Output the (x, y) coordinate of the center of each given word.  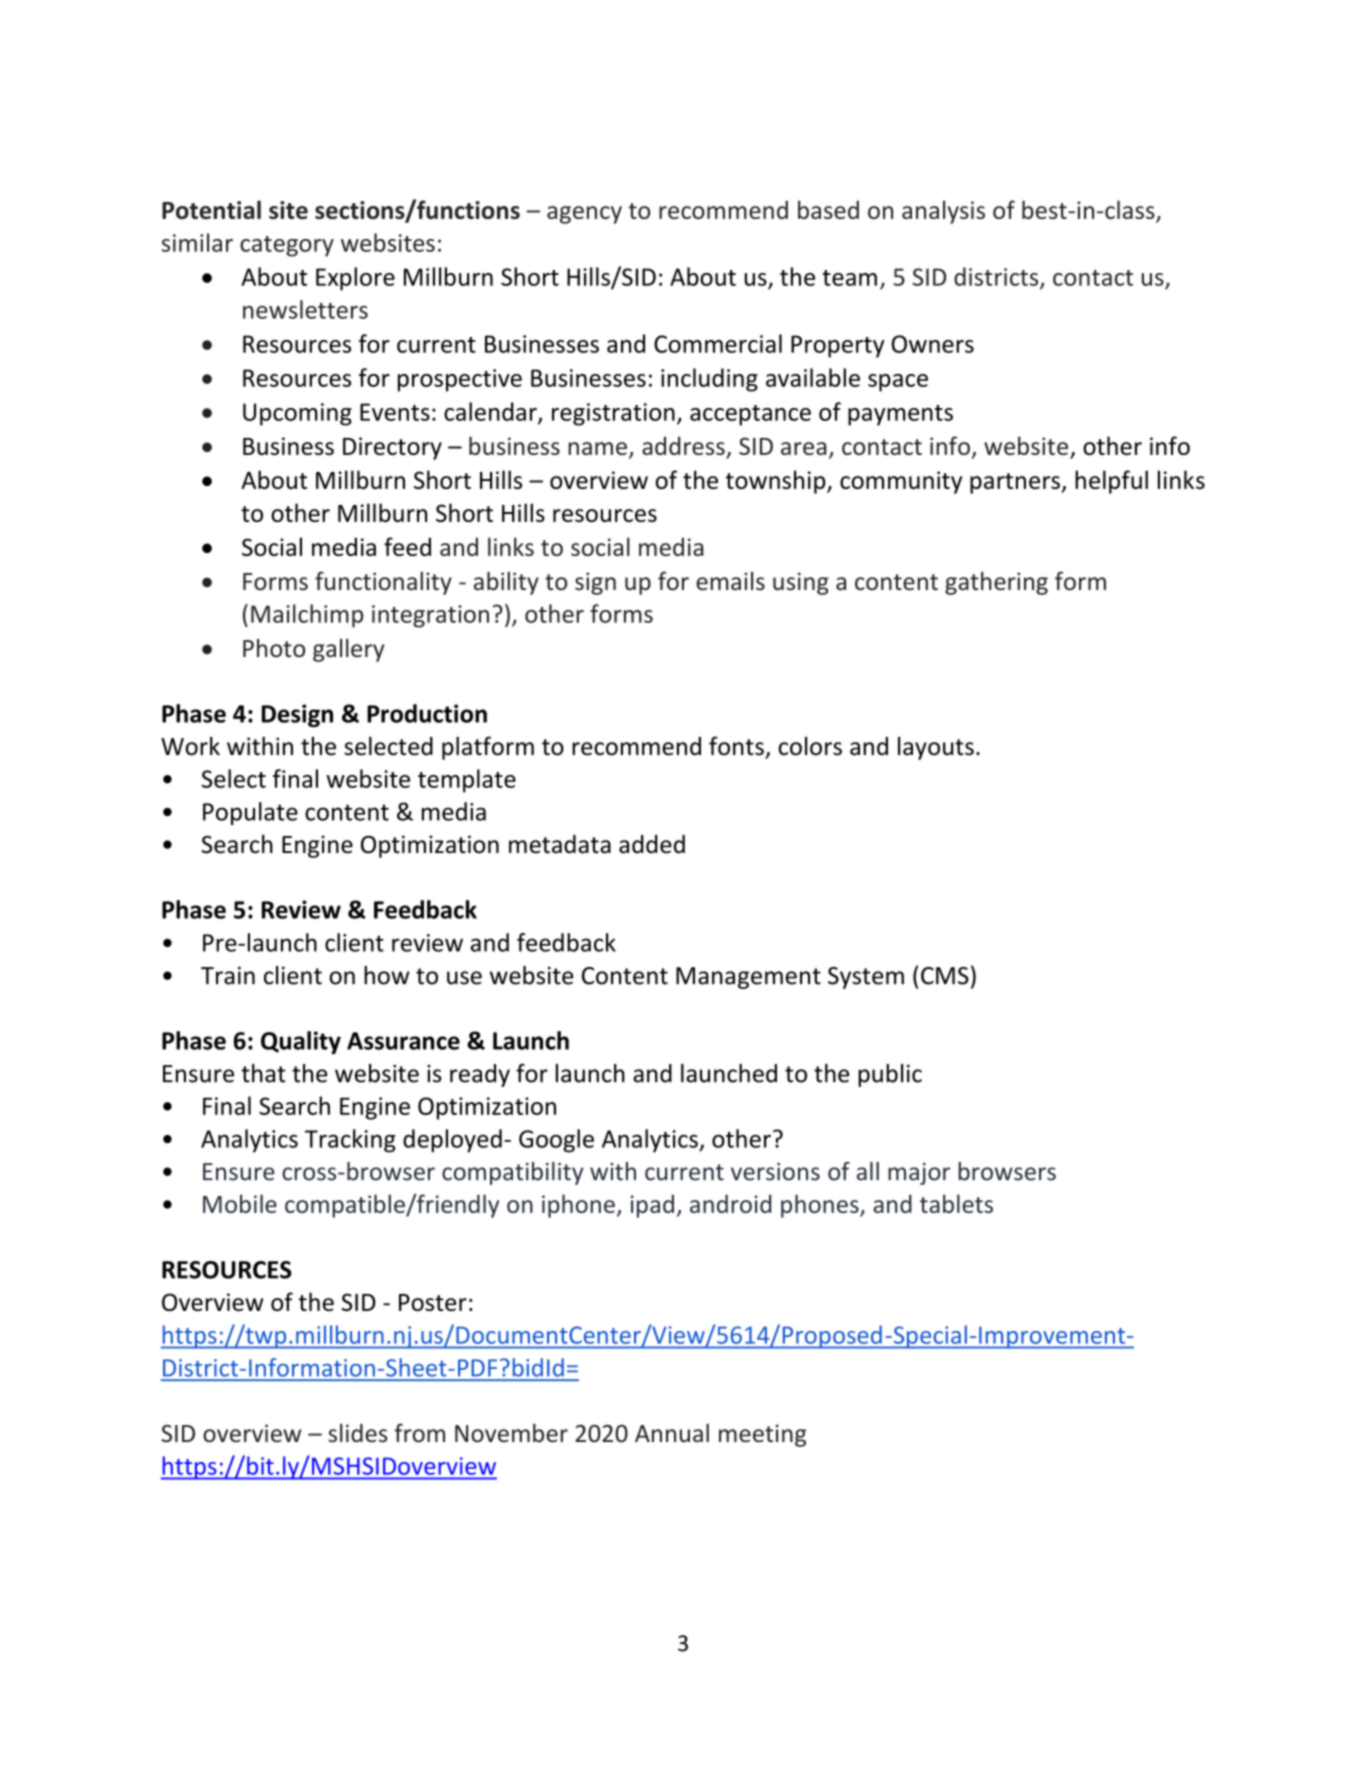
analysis (943, 212)
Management (748, 978)
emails (730, 581)
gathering (996, 583)
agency (584, 215)
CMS (945, 976)
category (287, 246)
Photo (274, 648)
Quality (301, 1042)
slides (358, 1433)
